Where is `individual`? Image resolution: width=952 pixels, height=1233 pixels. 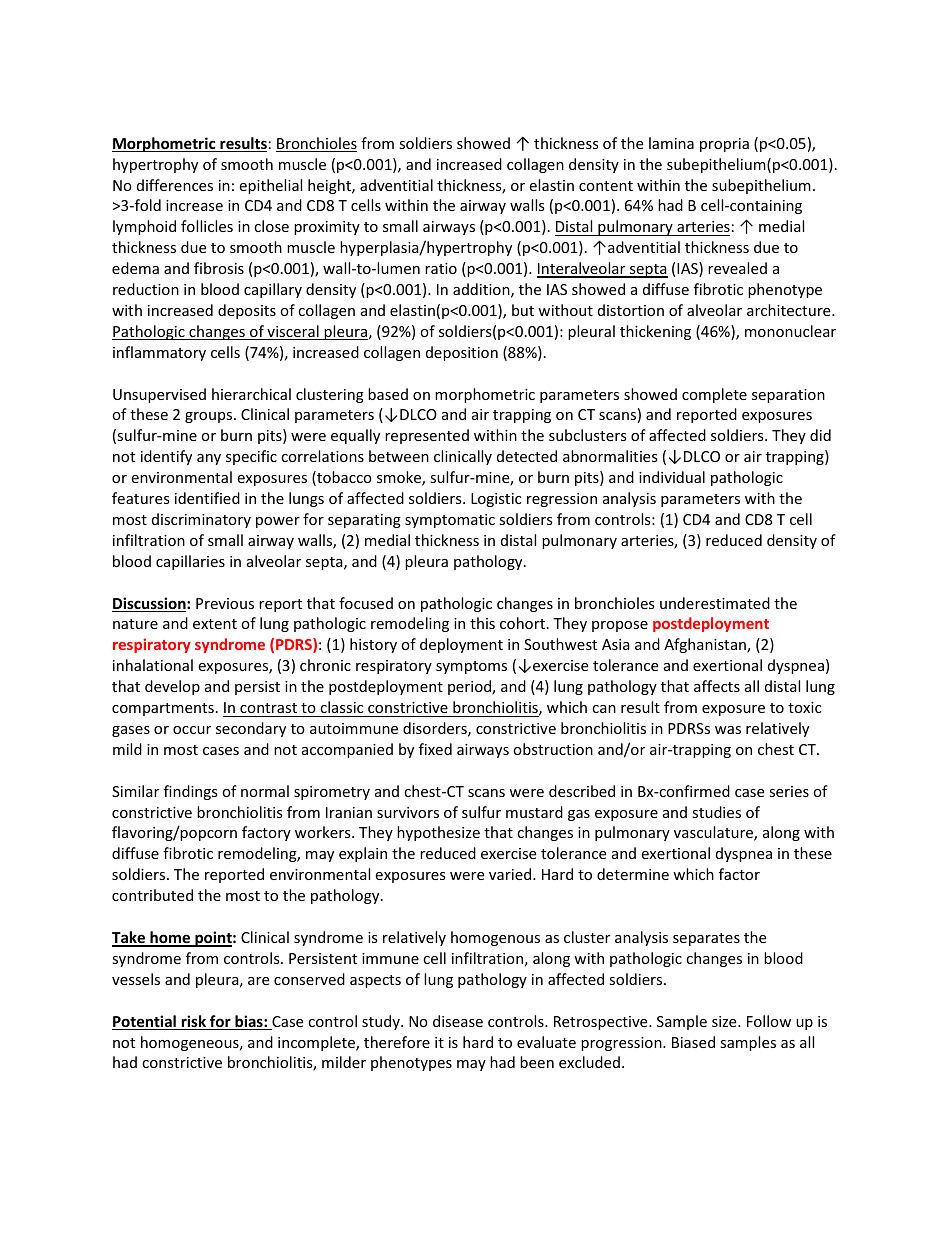 individual is located at coordinates (672, 477).
